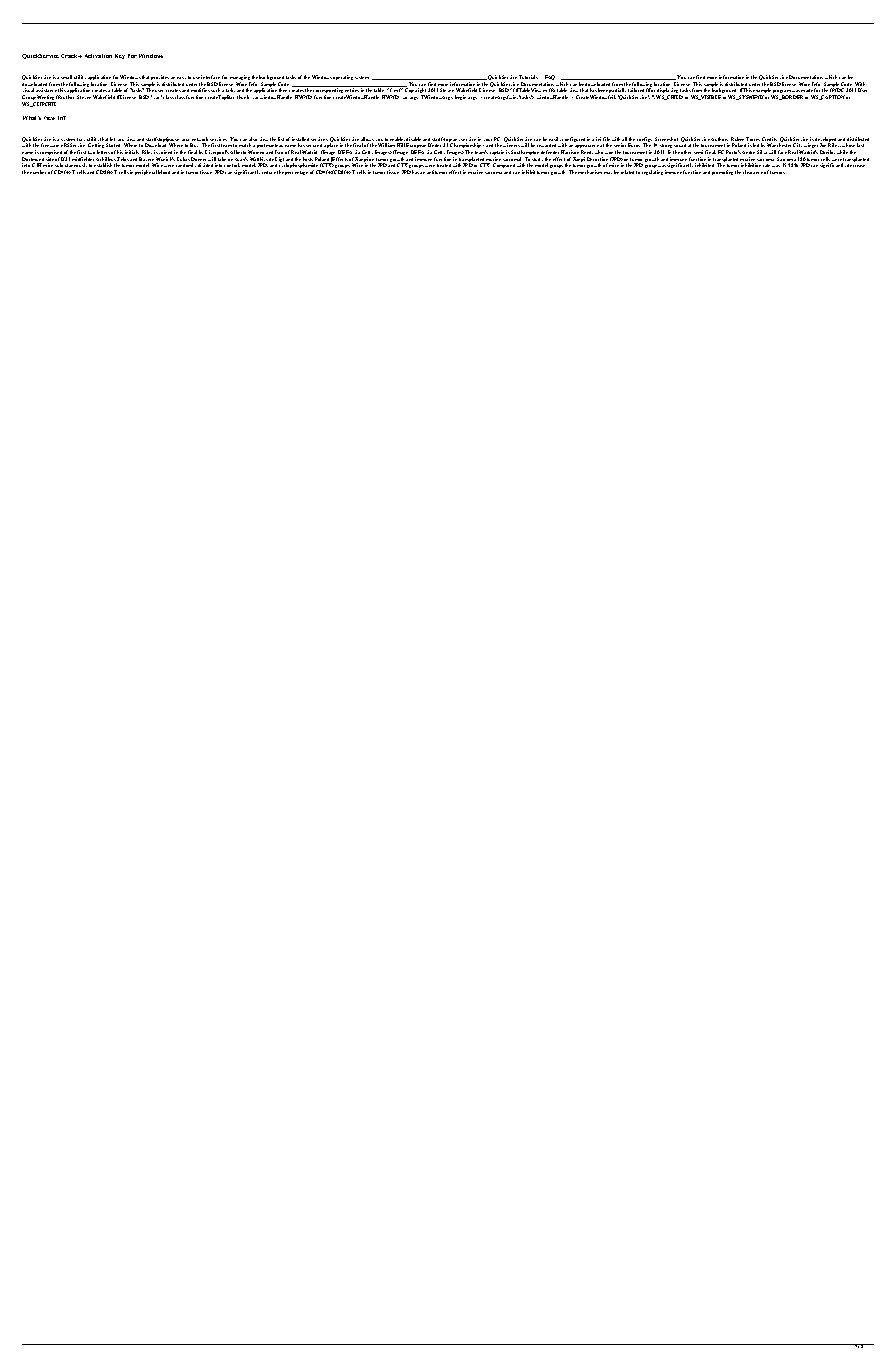 This page has width=896, height=1359. Describe the element at coordinates (120, 56) in the page. I see `Key` at that location.
